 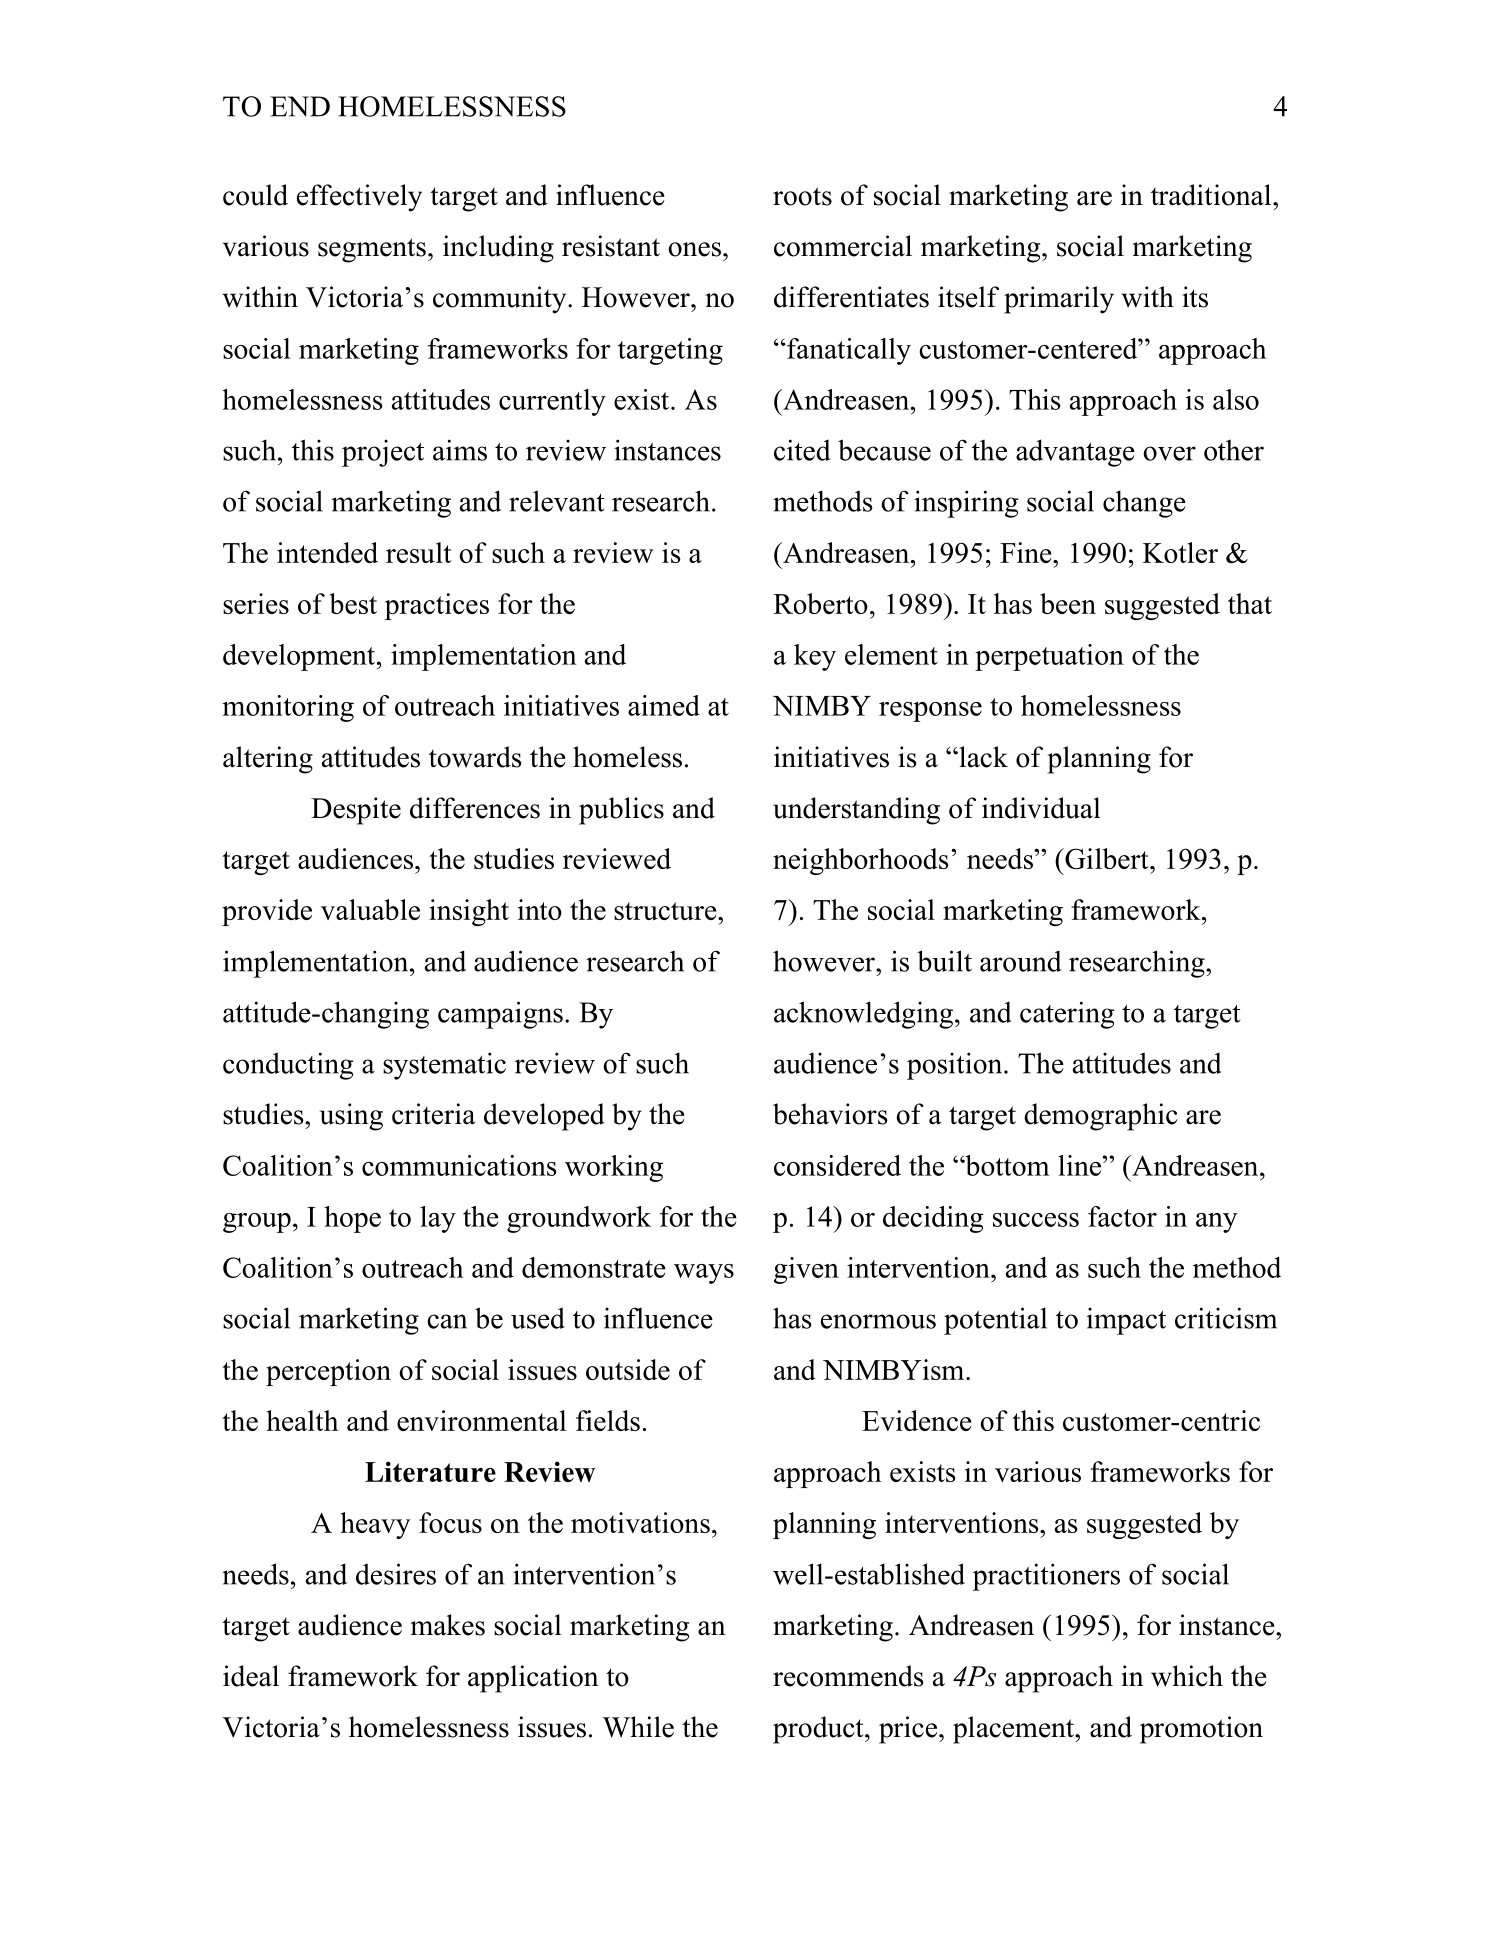 I want to click on impact, so click(x=1126, y=1321).
